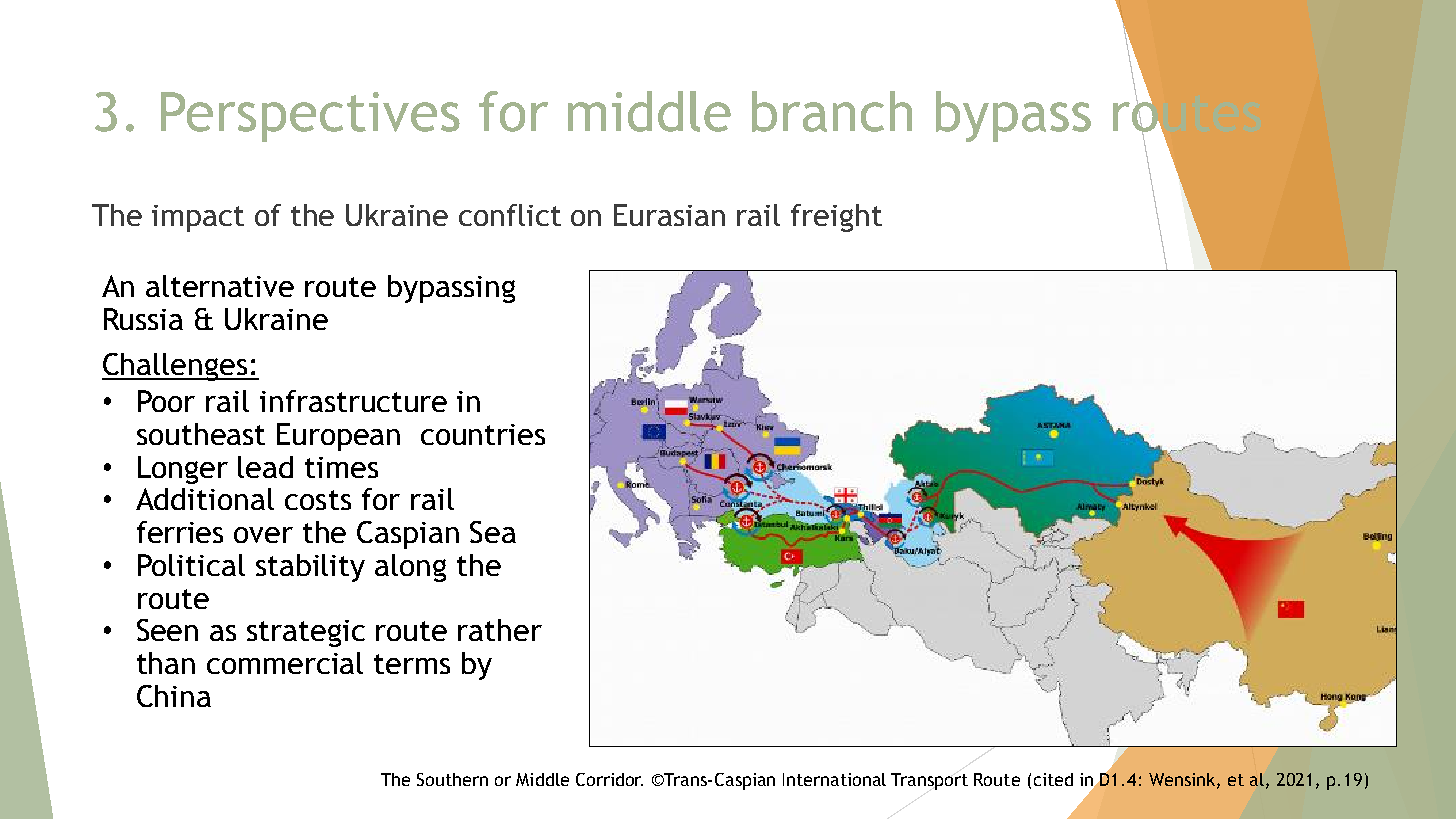  I want to click on over, so click(263, 535).
